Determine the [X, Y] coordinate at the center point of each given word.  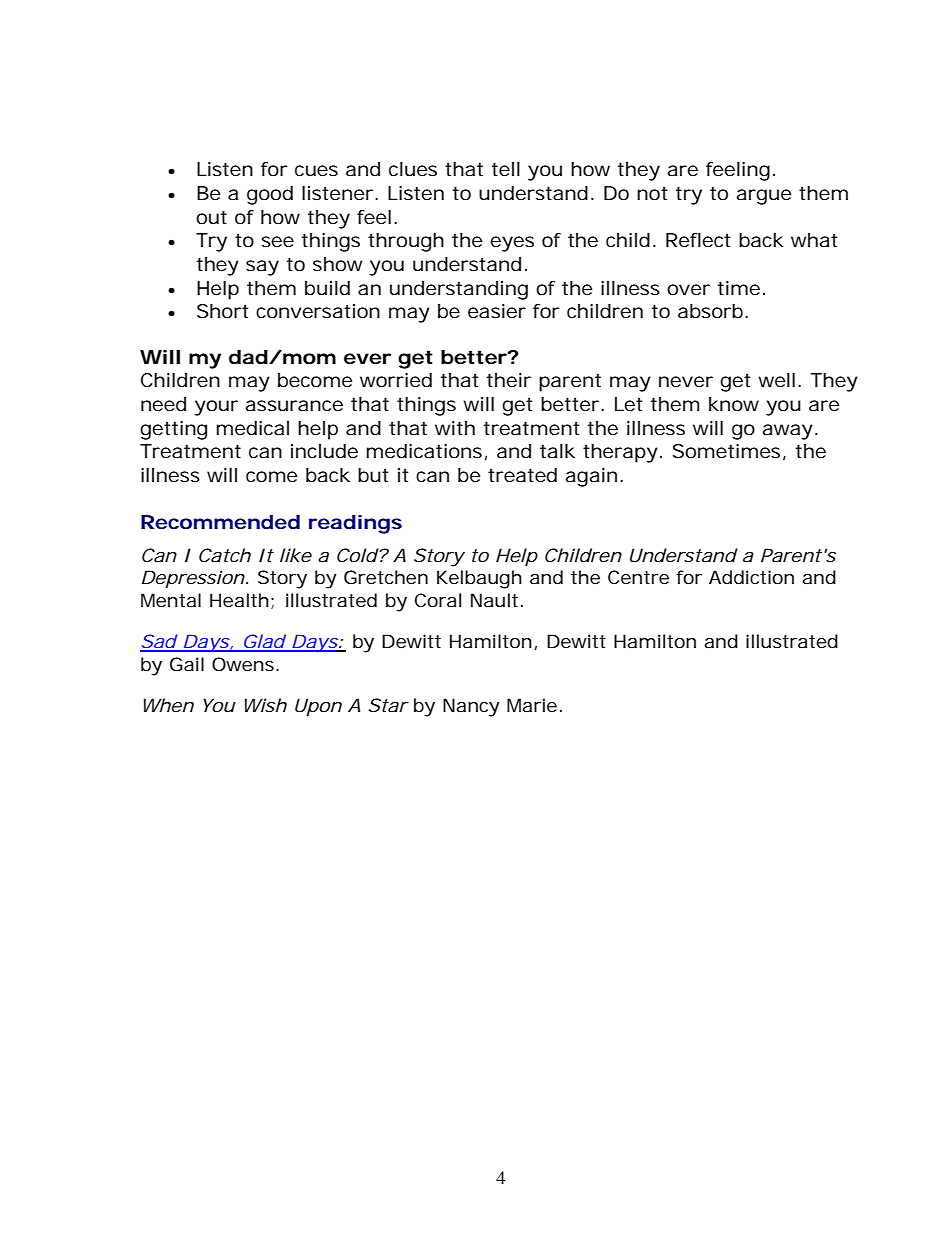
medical [252, 428]
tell [506, 169]
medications [424, 451]
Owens [243, 664]
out [211, 217]
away [788, 432]
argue [764, 197]
